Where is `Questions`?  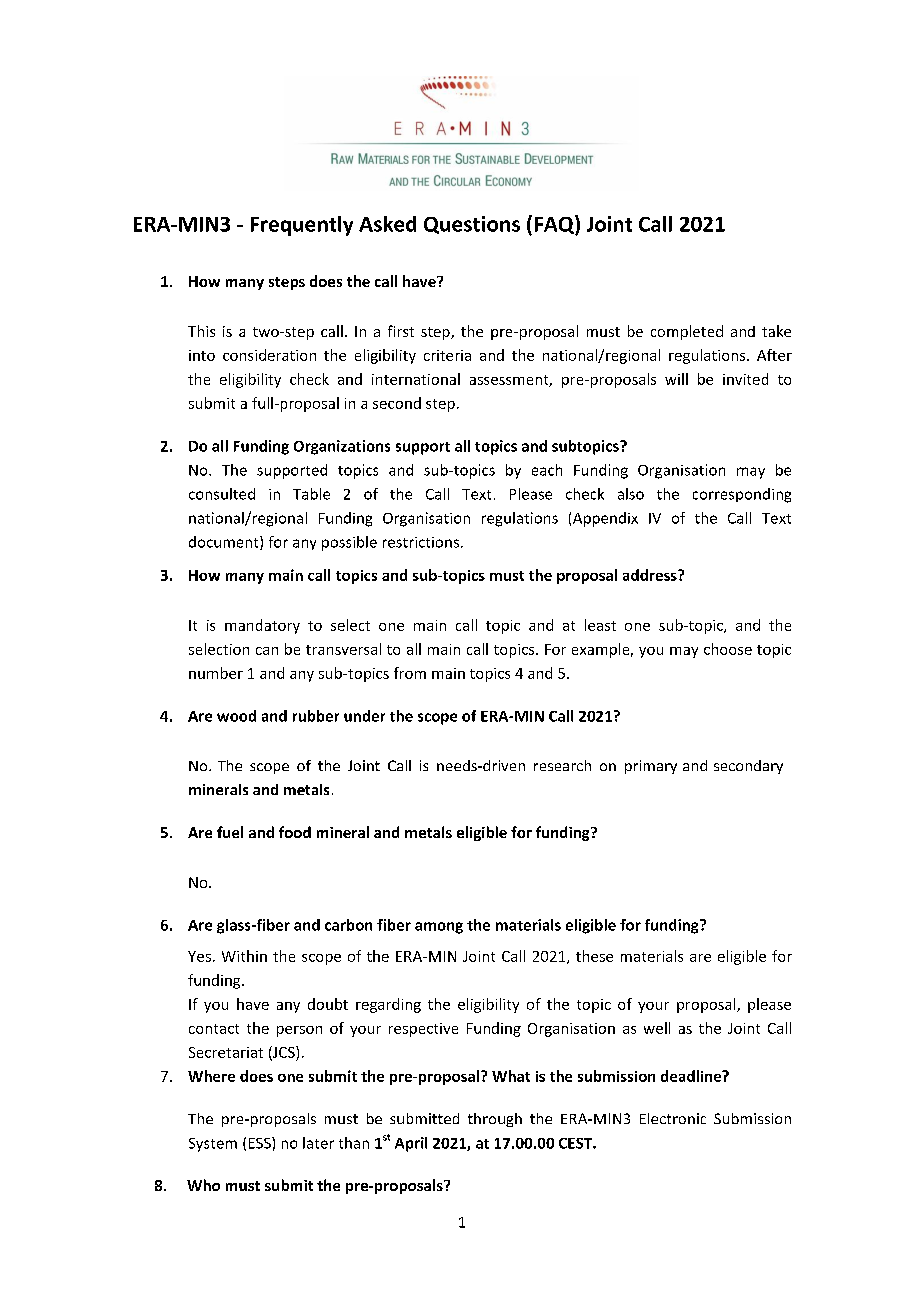 Questions is located at coordinates (472, 225).
